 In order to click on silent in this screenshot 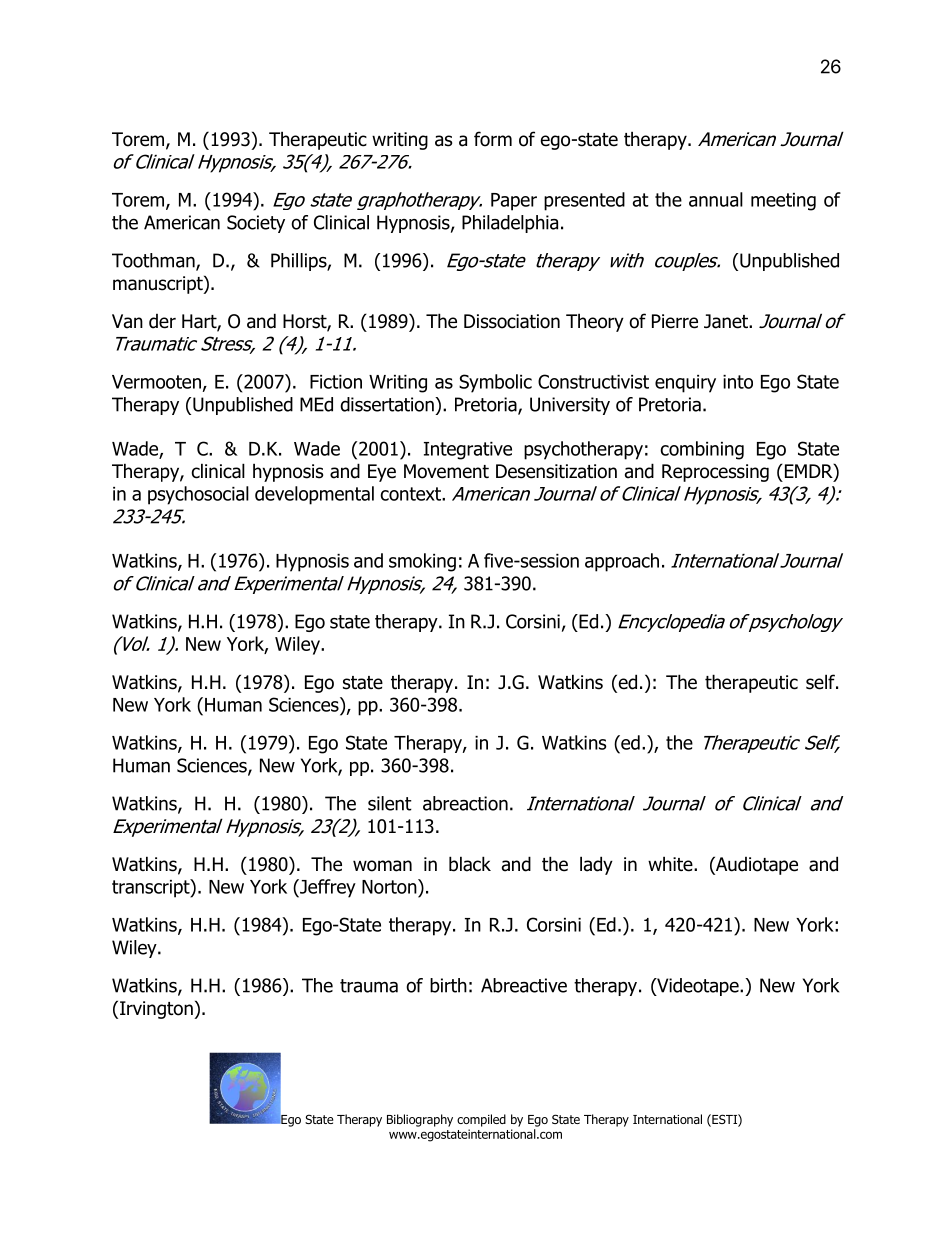, I will do `click(390, 803)`.
